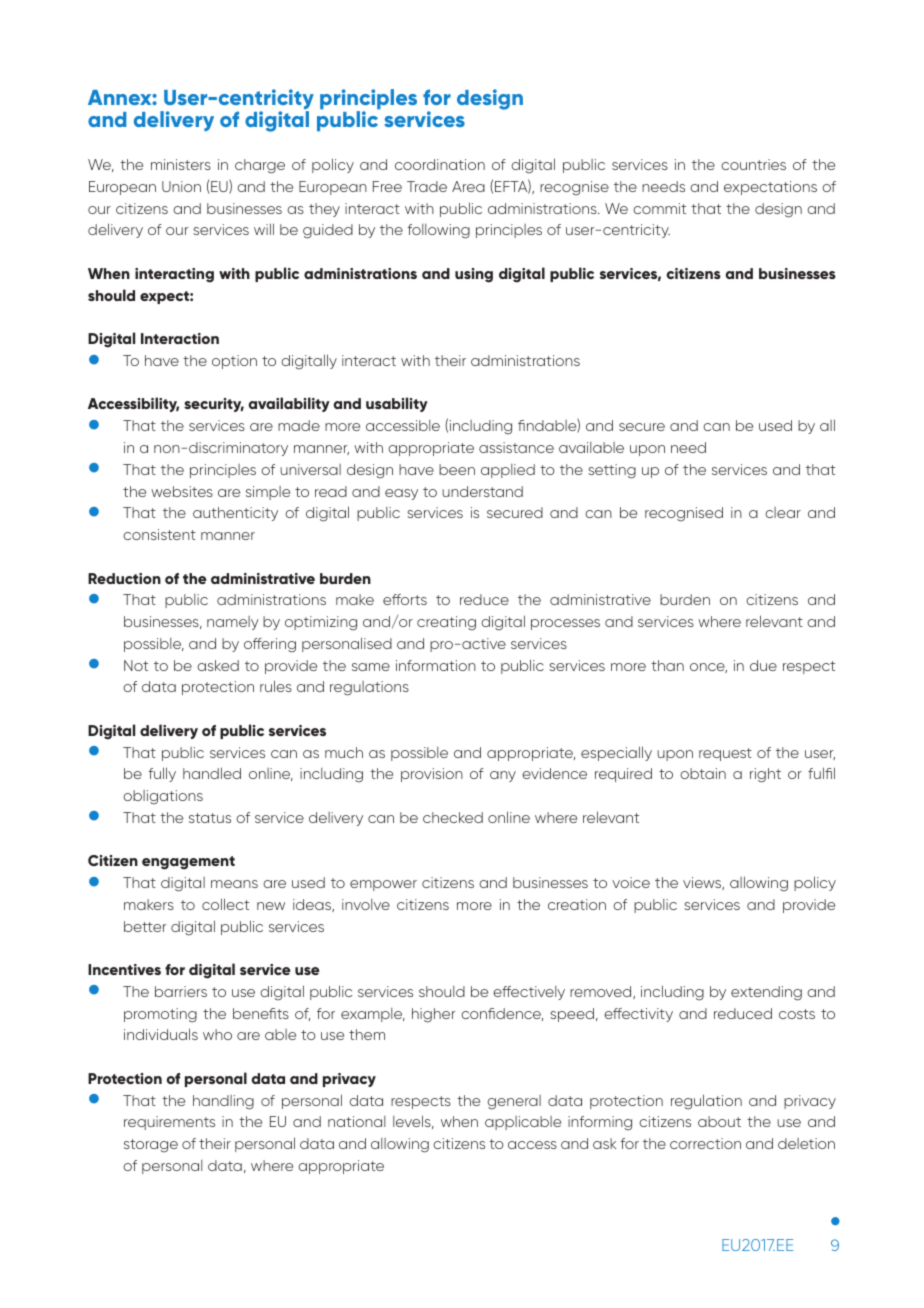 Image resolution: width=924 pixels, height=1308 pixels. I want to click on empower, so click(383, 885).
